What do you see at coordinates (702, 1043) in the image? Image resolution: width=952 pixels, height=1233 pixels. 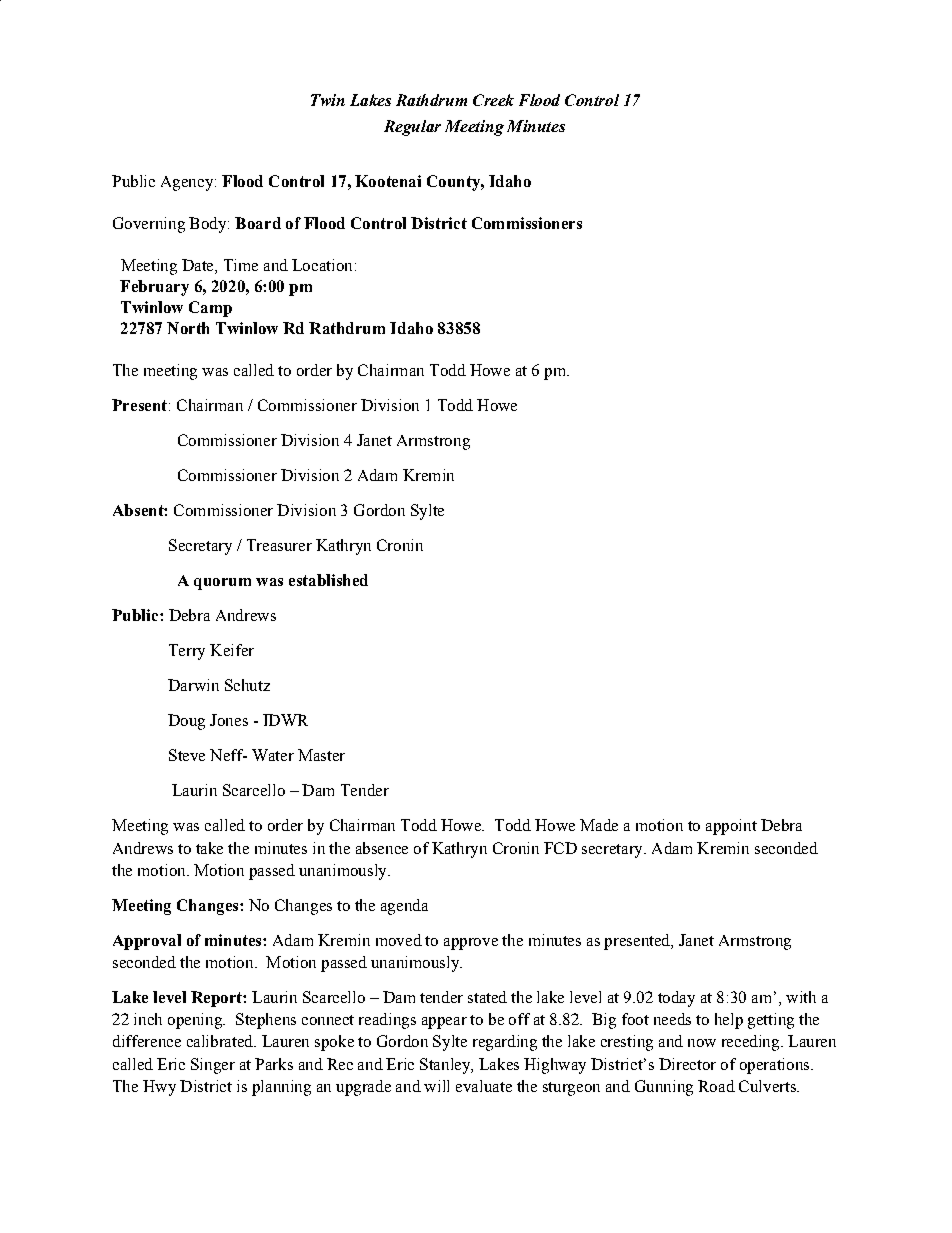 I see `now` at bounding box center [702, 1043].
